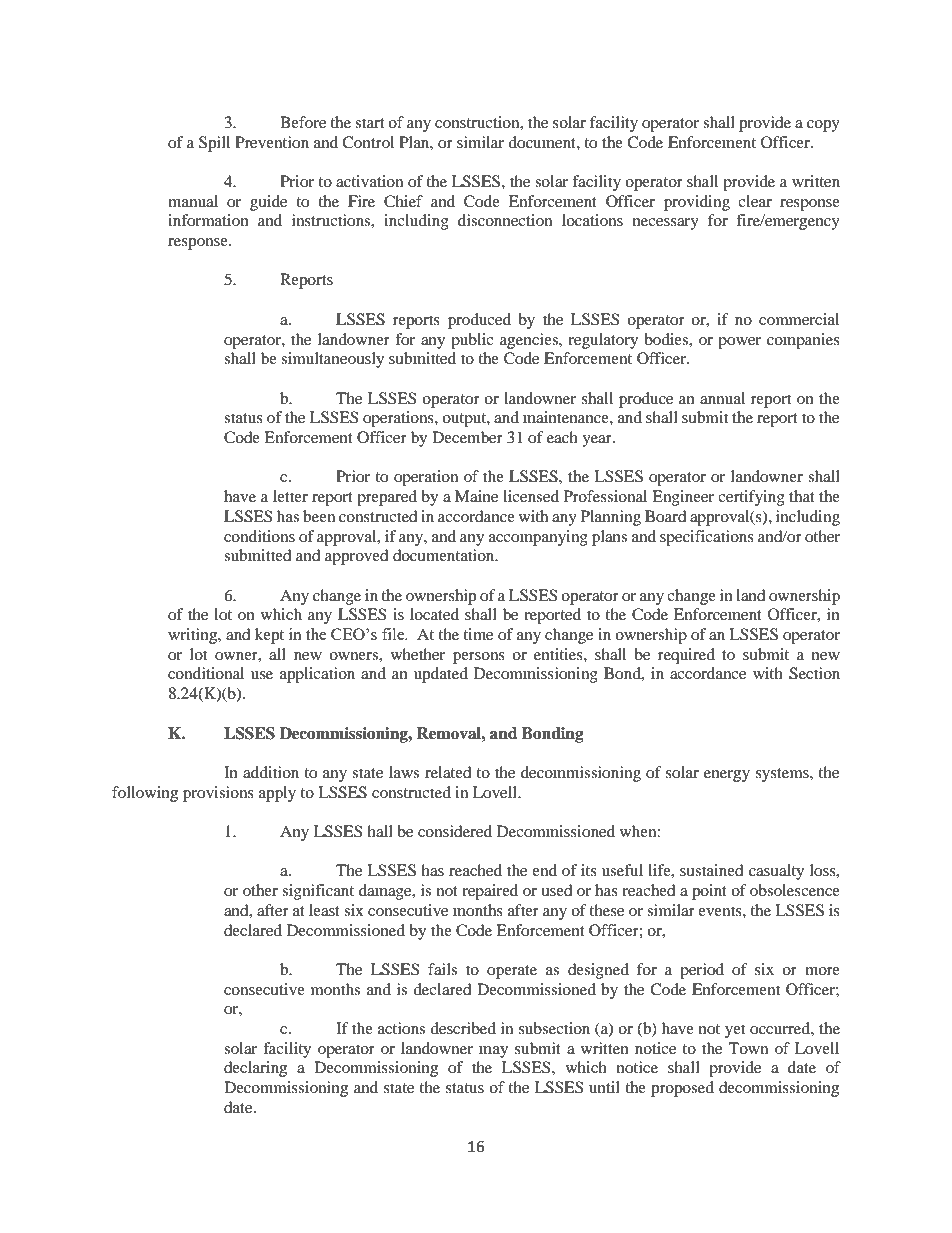 This screenshot has width=952, height=1233. I want to click on may, so click(493, 1052).
